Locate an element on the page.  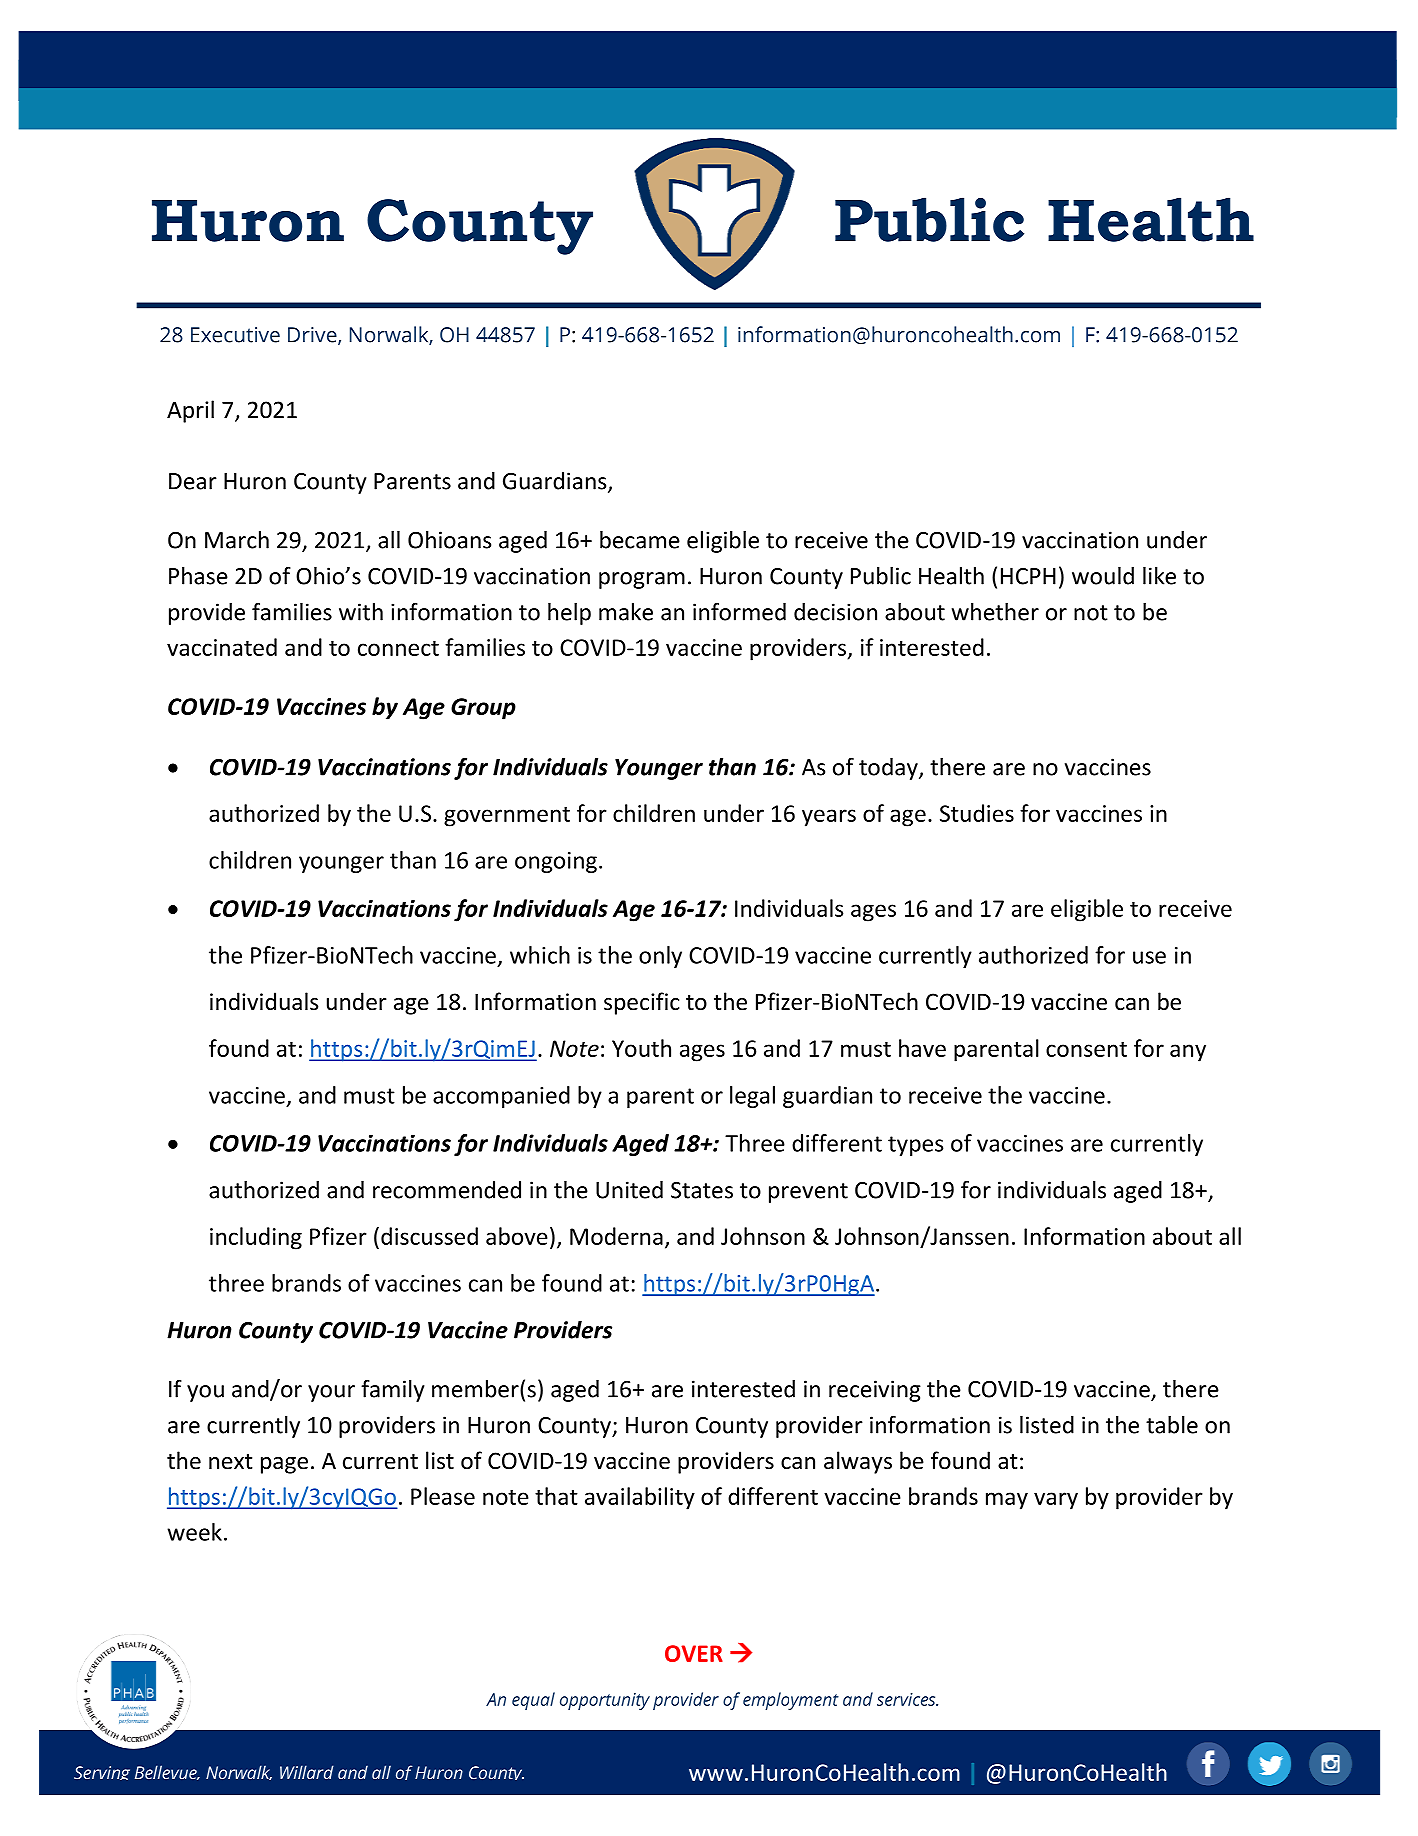
opportunity is located at coordinates (605, 1701).
